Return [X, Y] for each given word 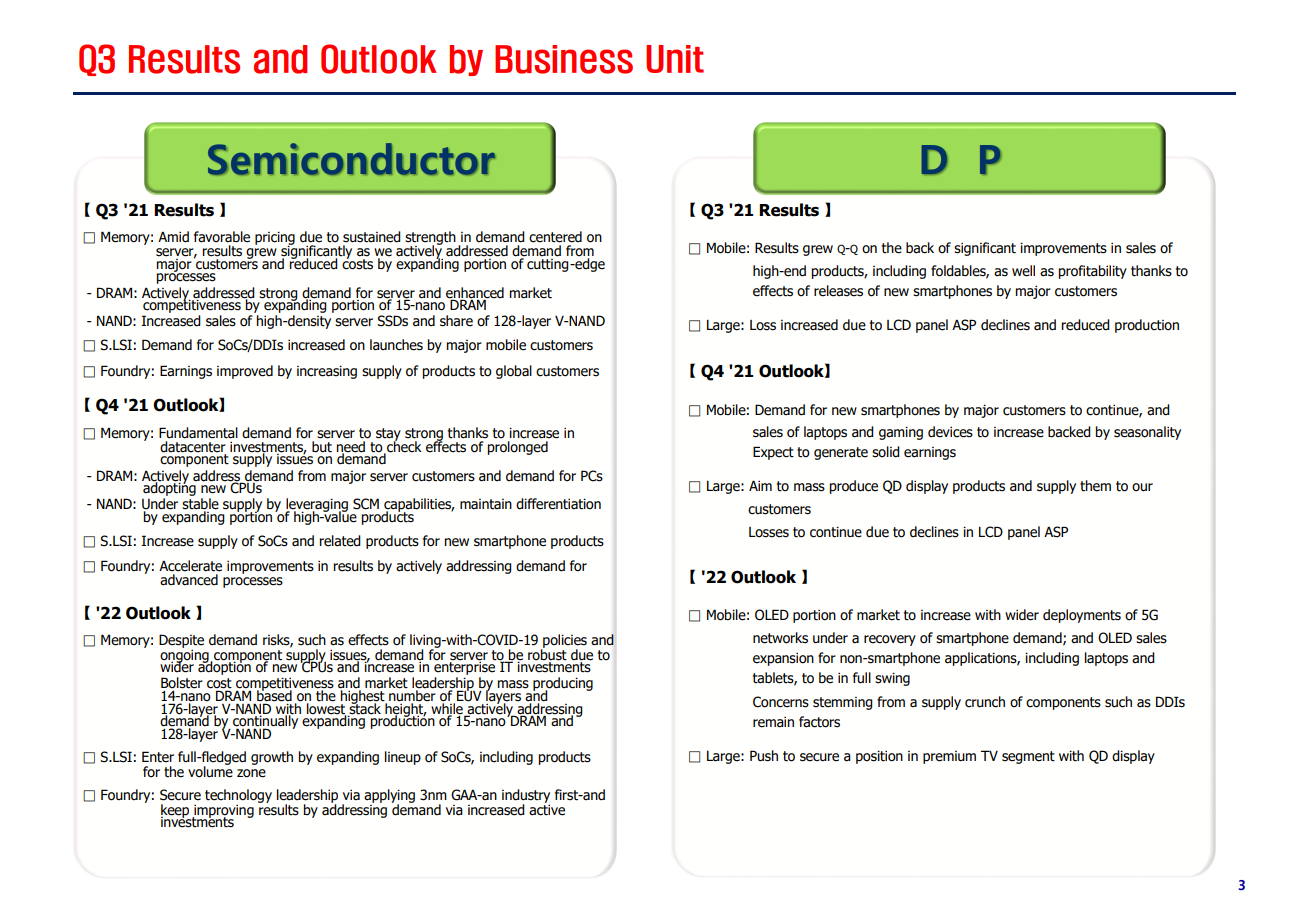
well [1023, 271]
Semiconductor [351, 159]
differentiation [558, 504]
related [340, 541]
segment [1028, 757]
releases [838, 291]
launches [396, 345]
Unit [675, 59]
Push [764, 756]
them [1095, 486]
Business [564, 59]
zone [251, 773]
